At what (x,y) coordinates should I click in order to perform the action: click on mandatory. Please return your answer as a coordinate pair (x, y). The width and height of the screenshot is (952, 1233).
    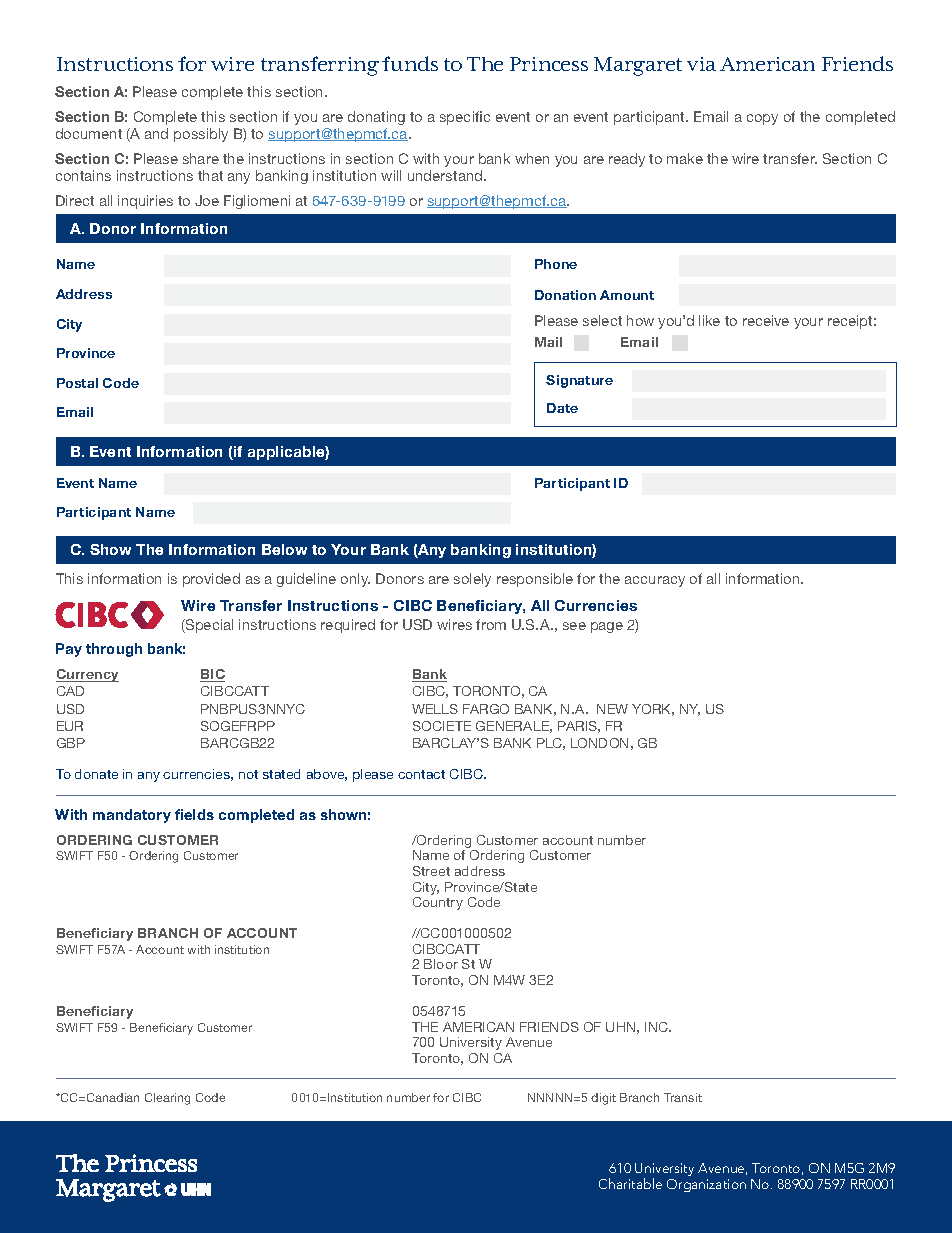
    Looking at the image, I should click on (132, 816).
